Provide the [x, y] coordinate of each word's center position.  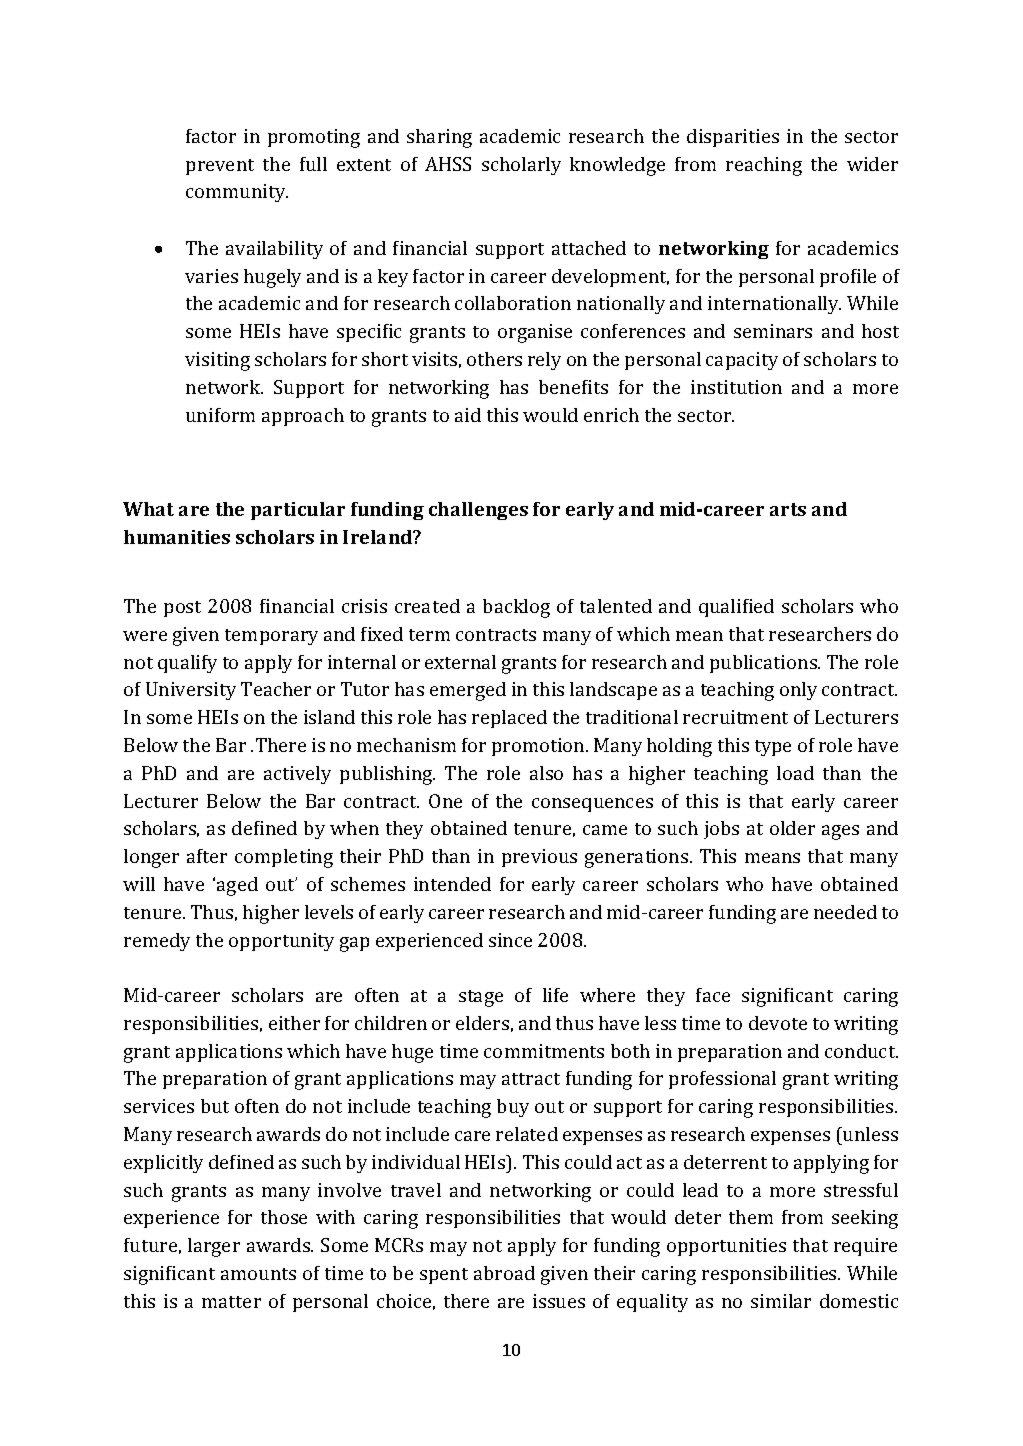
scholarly [521, 166]
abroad [504, 1273]
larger [214, 1247]
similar [781, 1301]
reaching [764, 166]
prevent [220, 167]
